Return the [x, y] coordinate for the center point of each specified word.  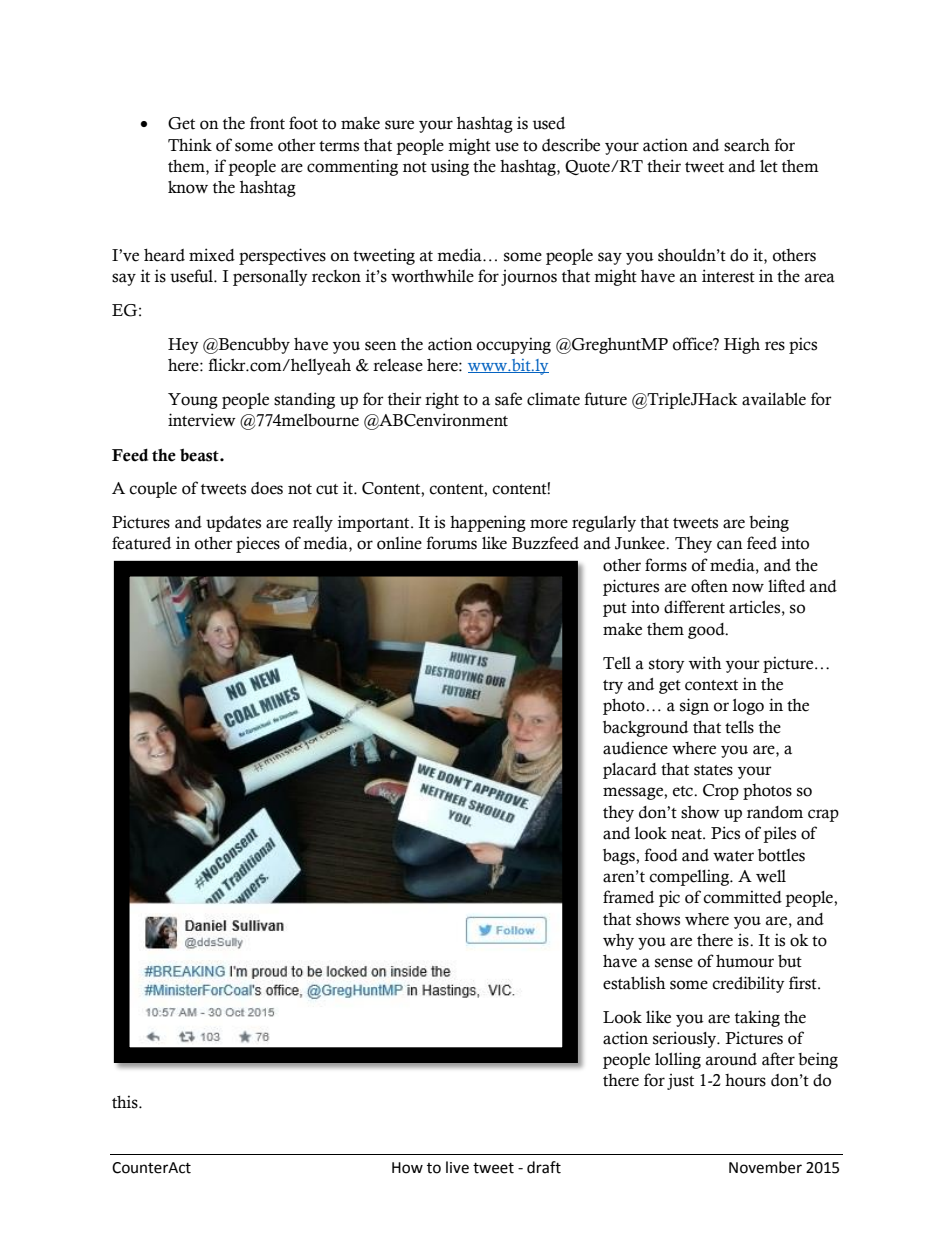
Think [190, 144]
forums [452, 543]
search [747, 145]
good [707, 631]
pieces [258, 544]
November [765, 1167]
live [457, 1167]
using [450, 167]
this [126, 1102]
